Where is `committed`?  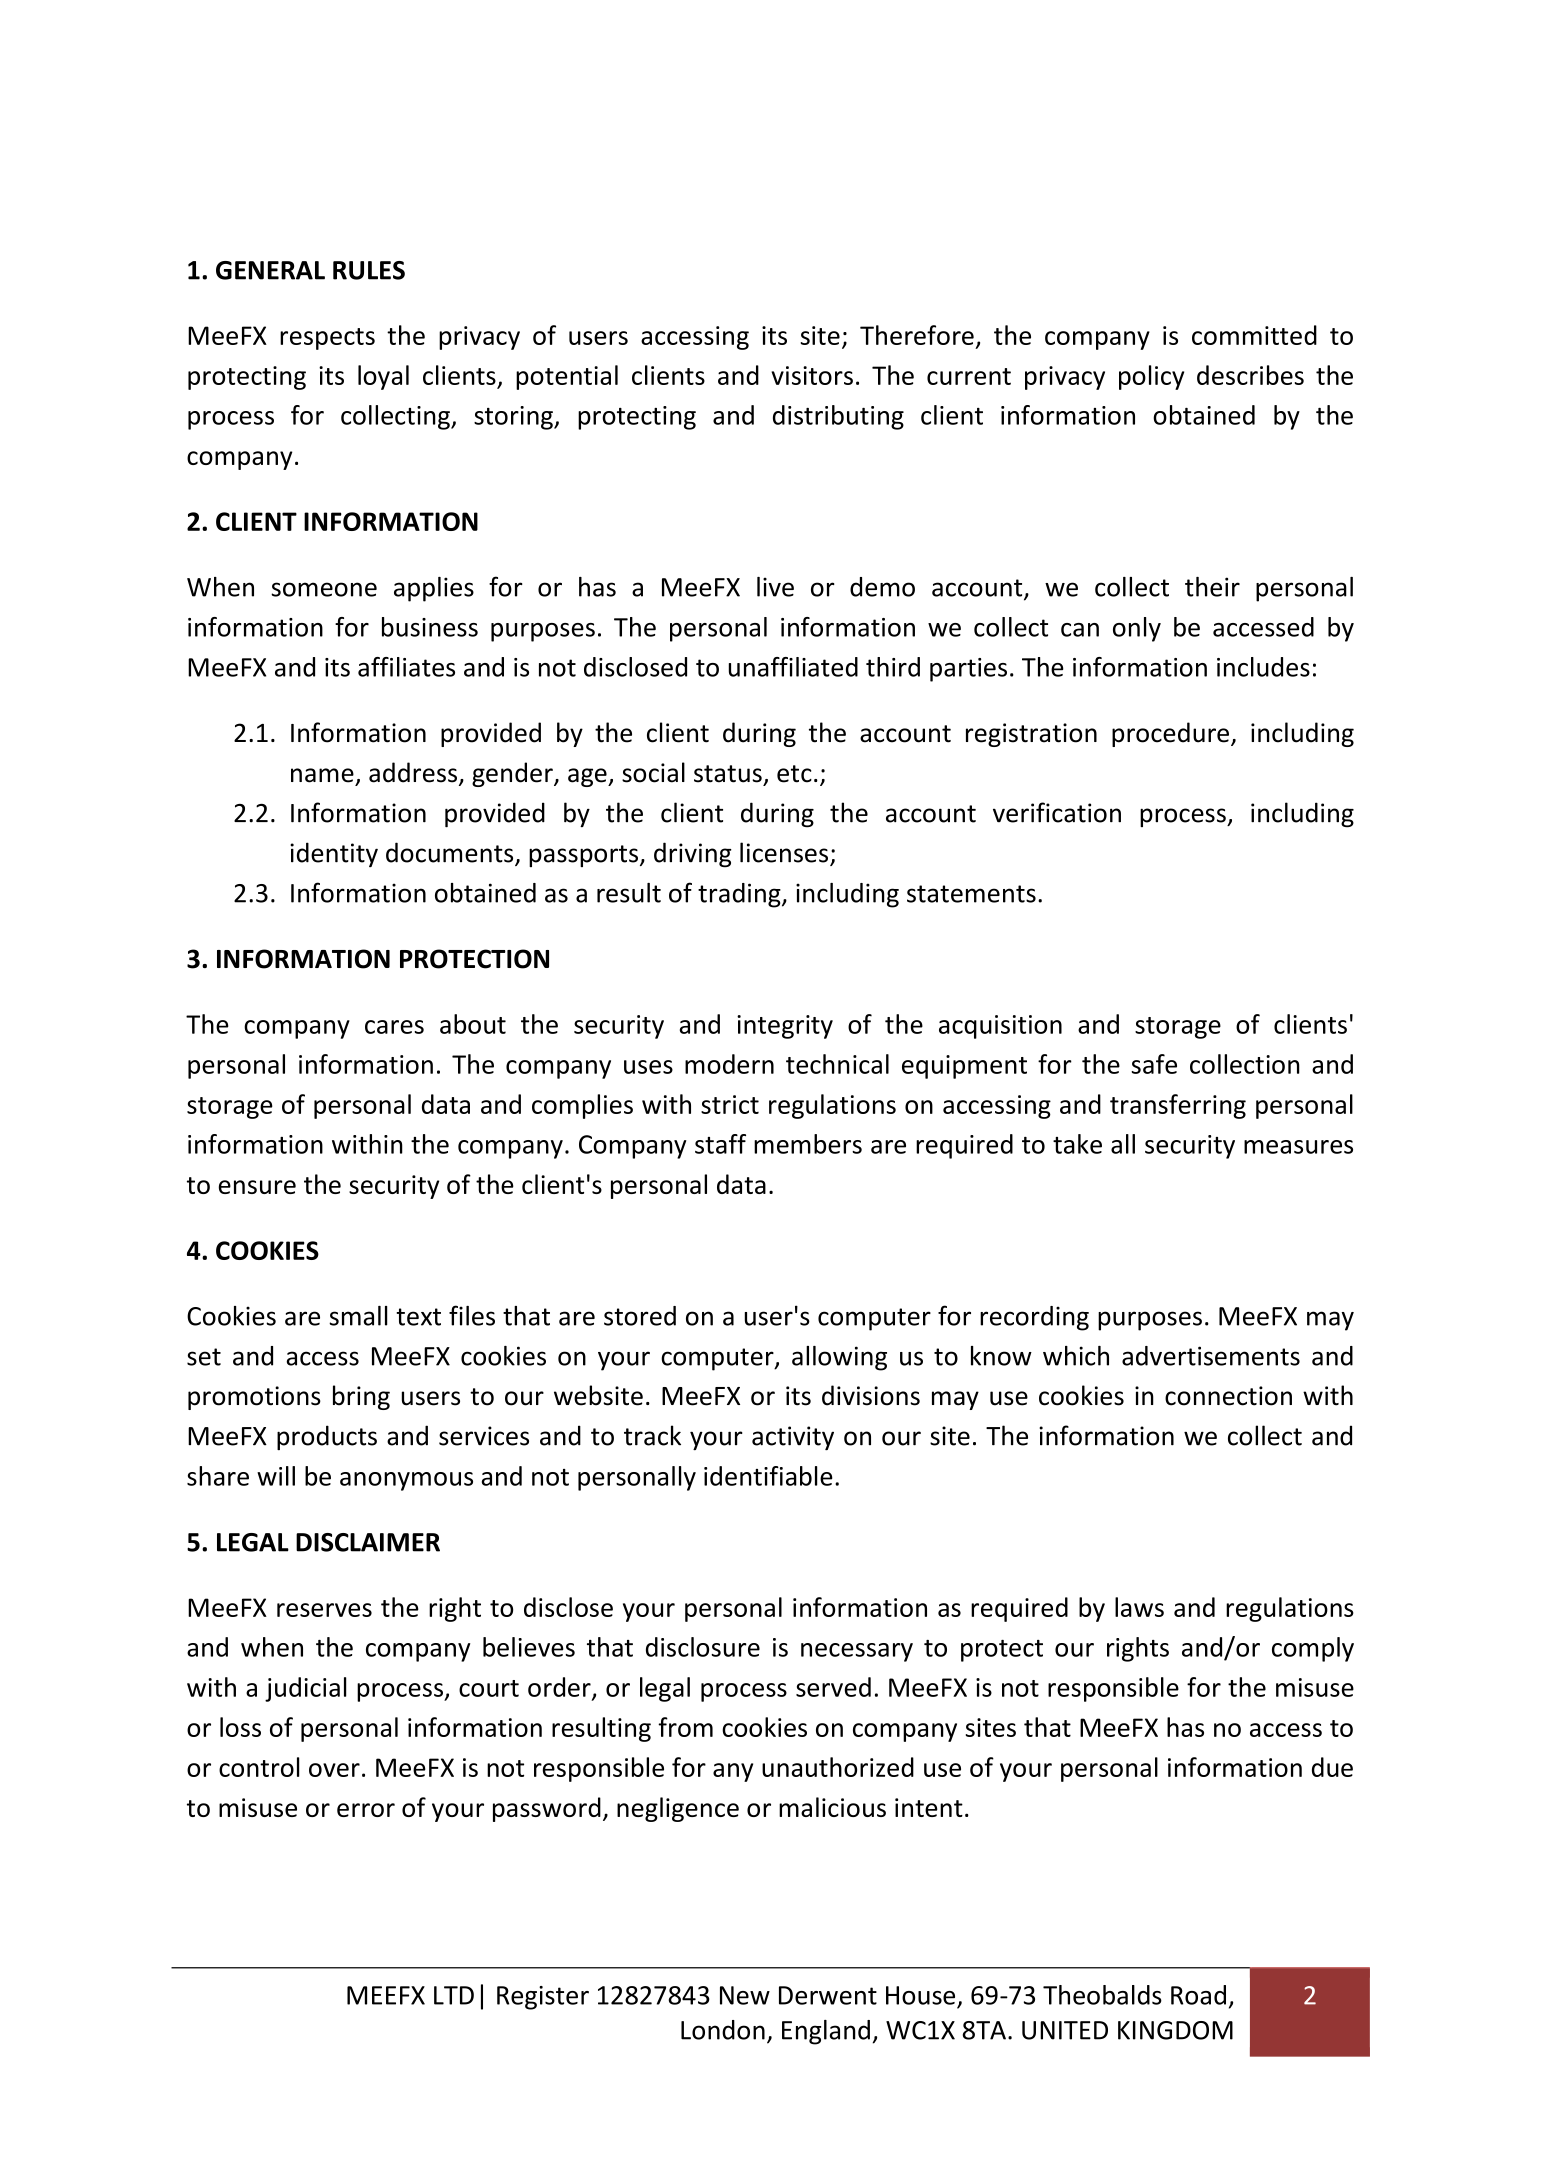
committed is located at coordinates (1254, 335).
